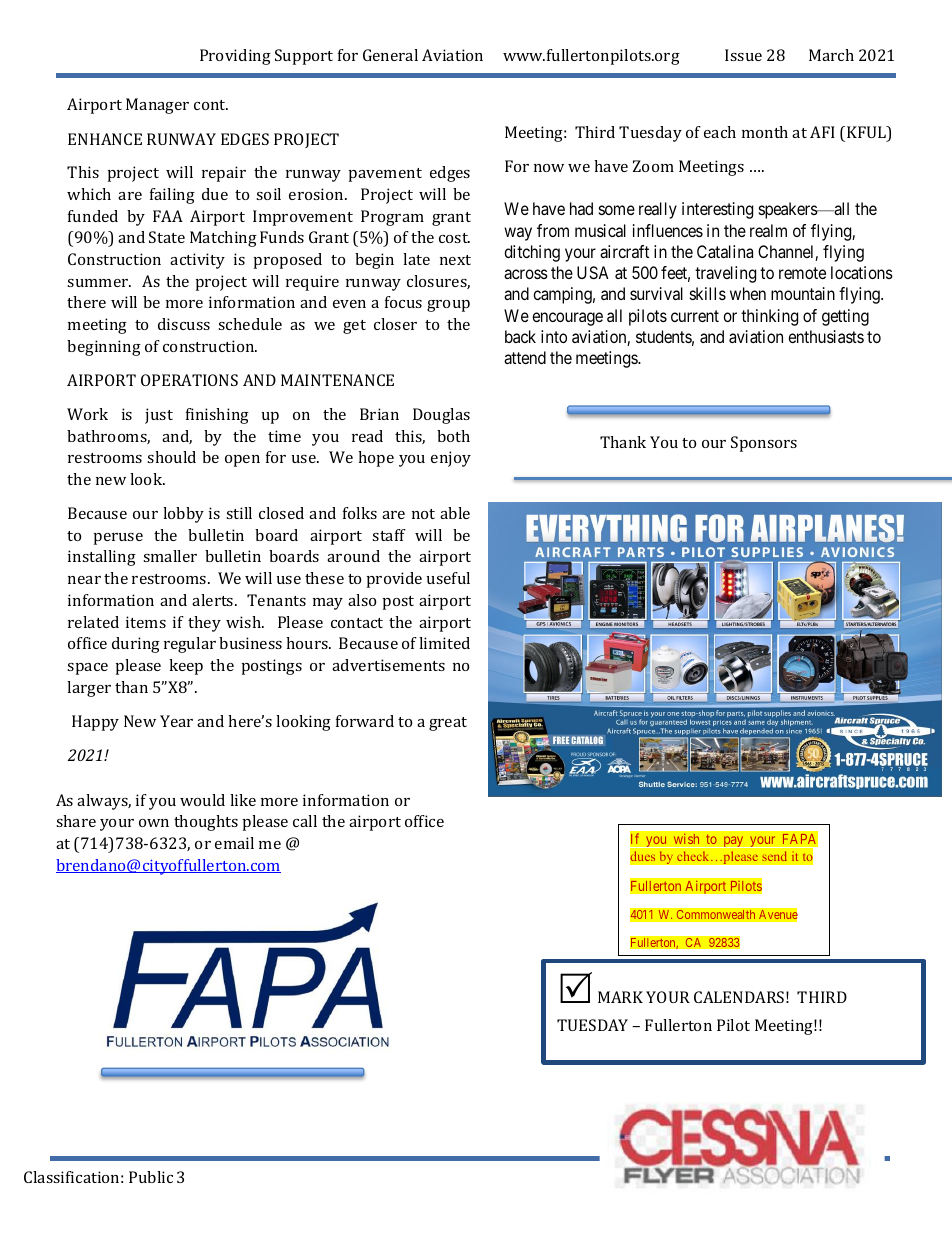  Describe the element at coordinates (455, 513) in the screenshot. I see `able` at that location.
